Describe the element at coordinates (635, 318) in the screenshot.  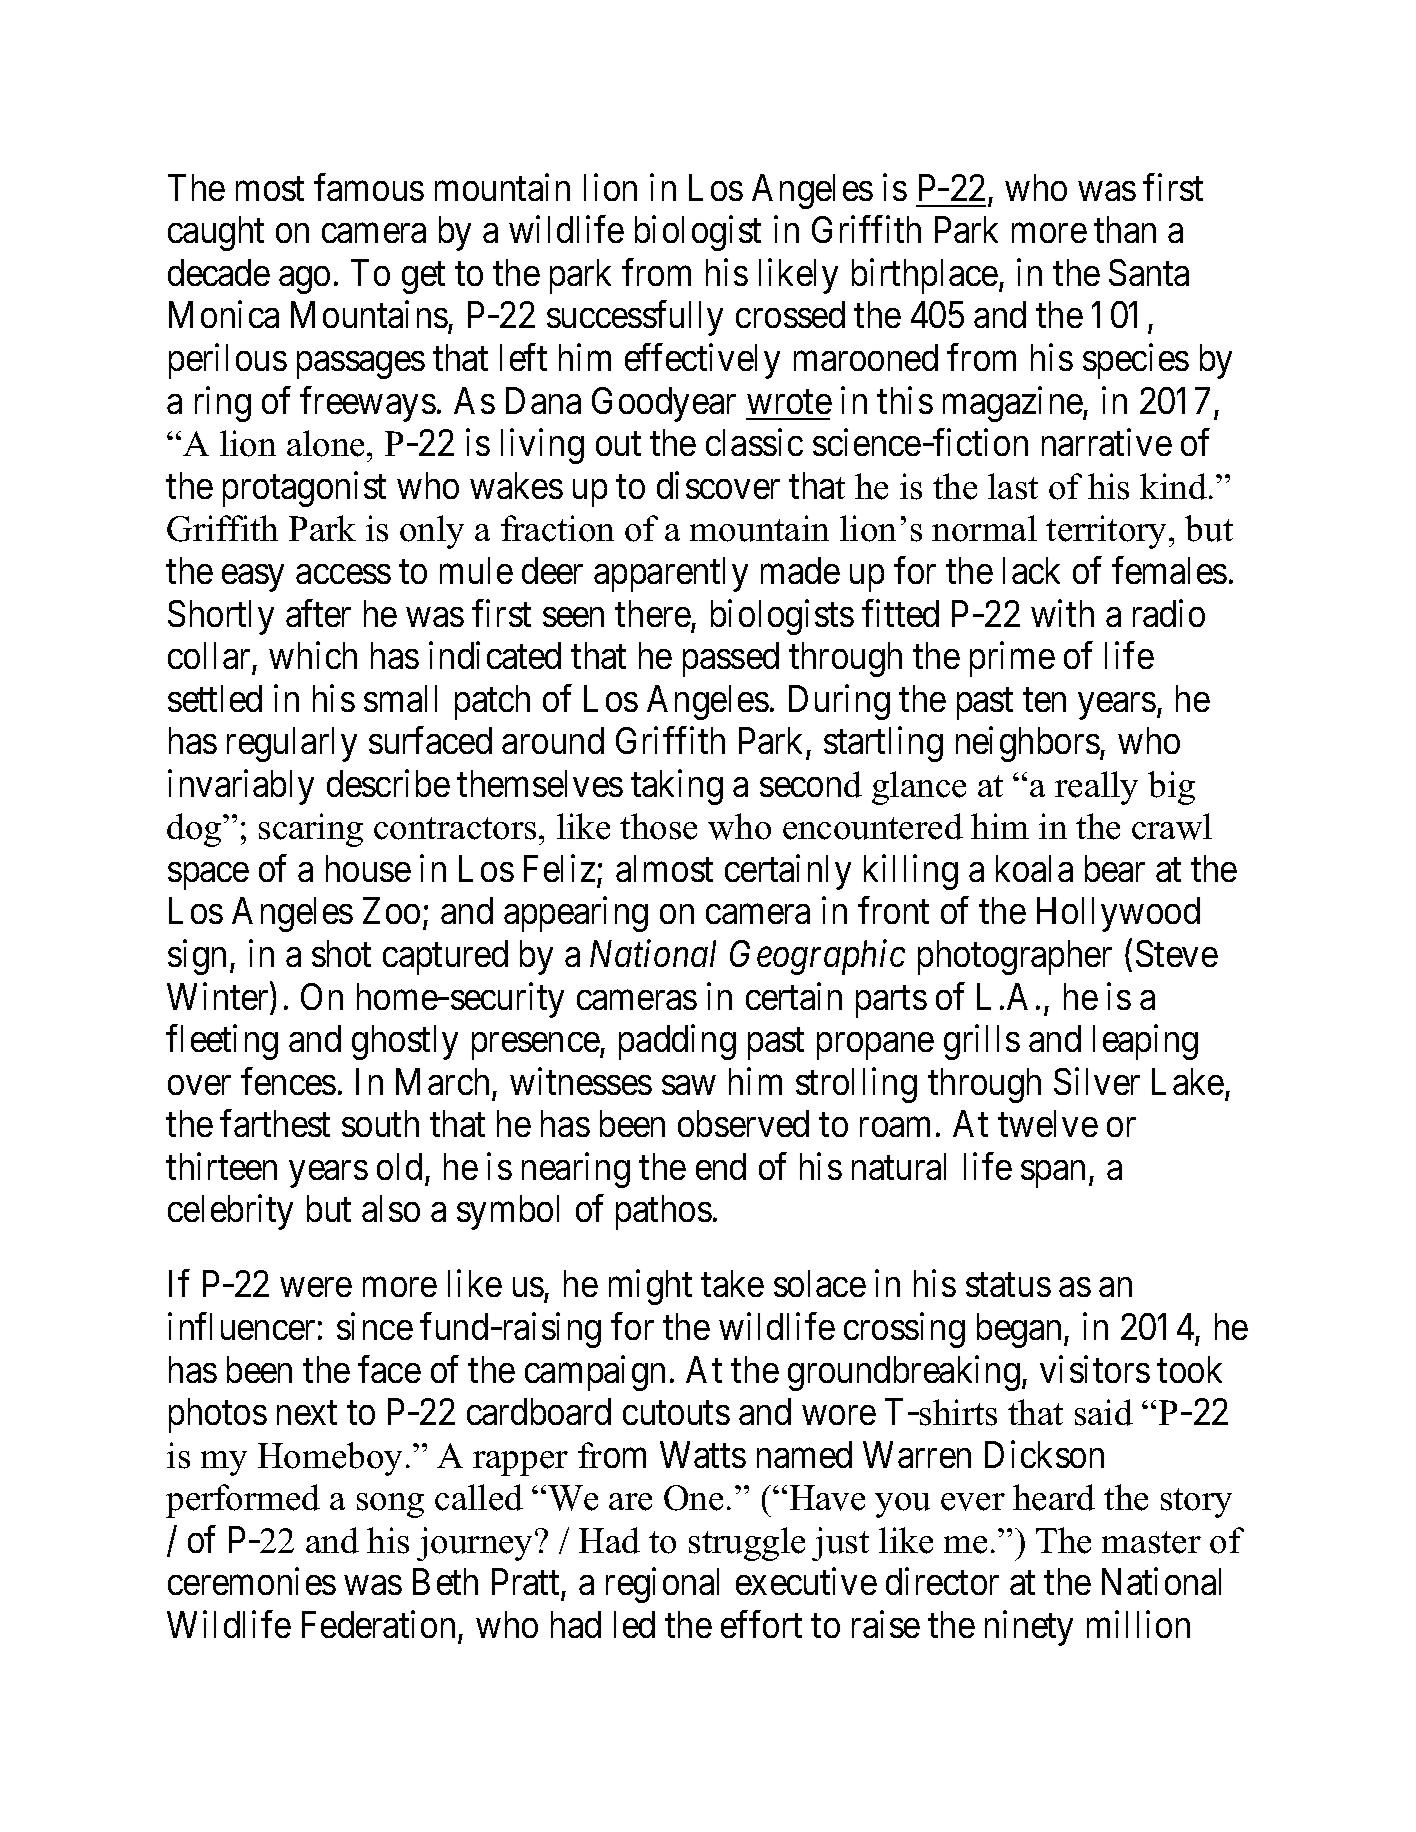
I see `successfully` at that location.
